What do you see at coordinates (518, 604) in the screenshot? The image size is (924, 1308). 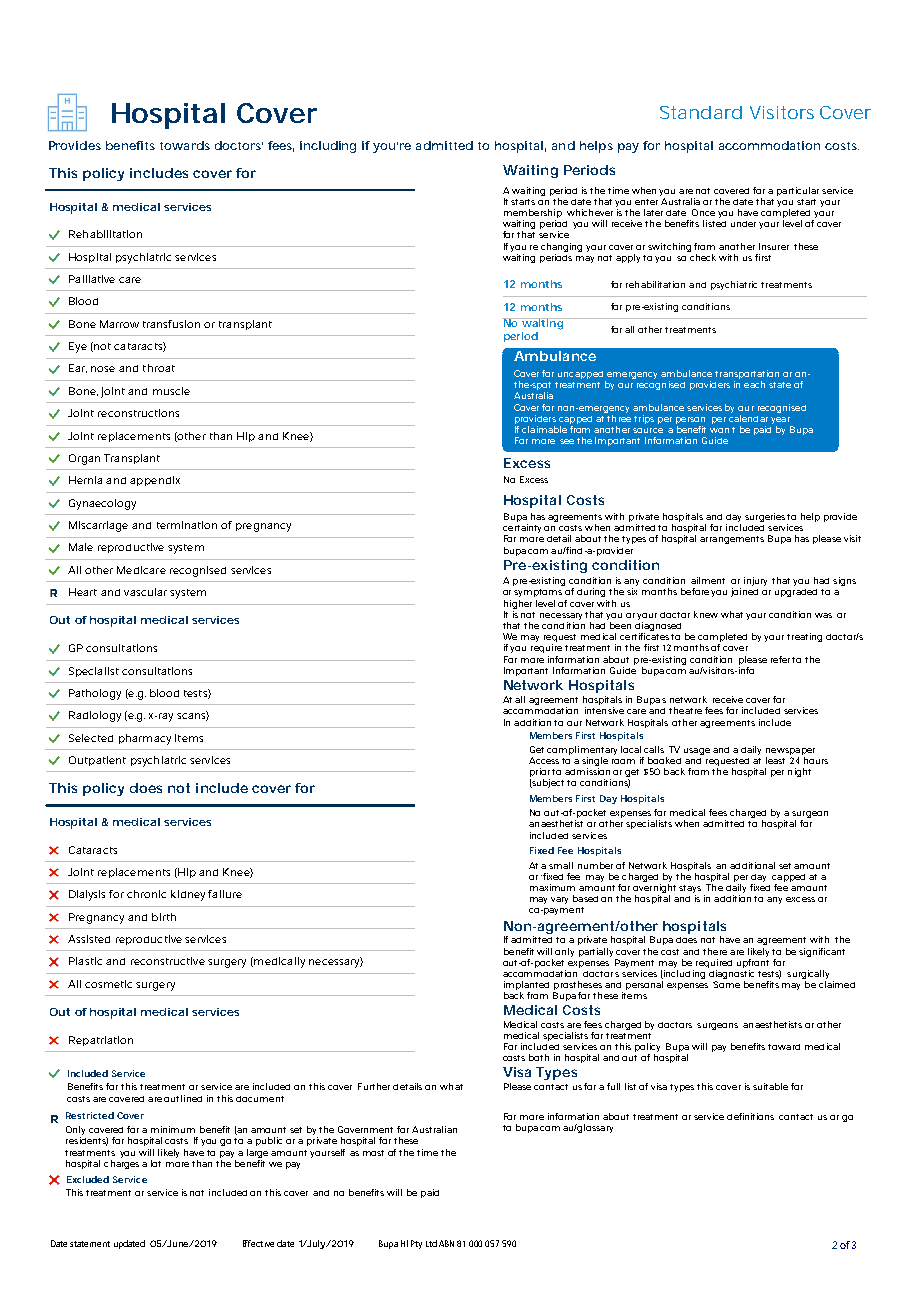 I see `higher` at bounding box center [518, 604].
